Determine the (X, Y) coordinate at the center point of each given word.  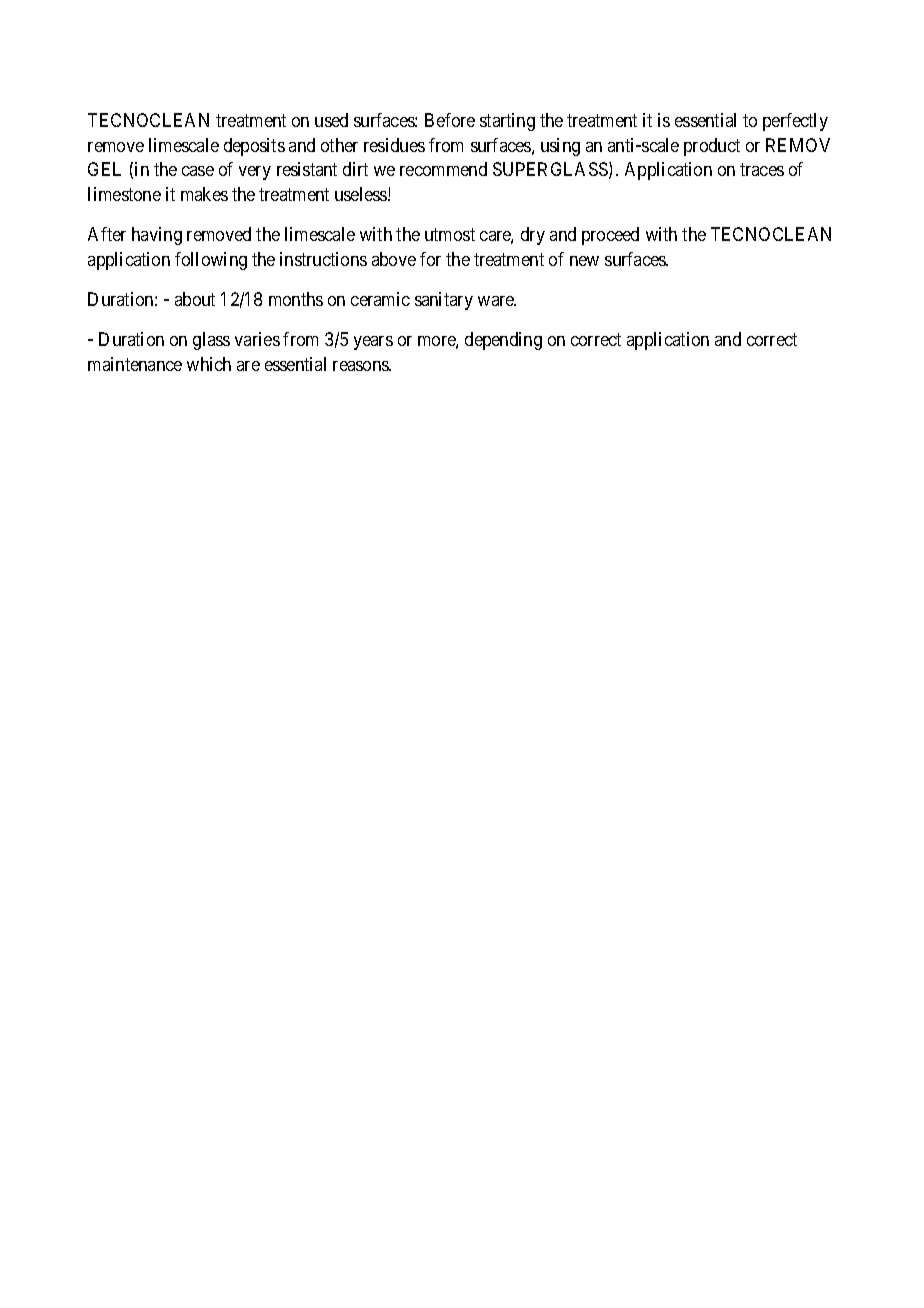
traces (762, 170)
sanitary (444, 301)
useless (362, 194)
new (584, 261)
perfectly (795, 122)
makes (204, 194)
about (195, 299)
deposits (254, 147)
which (209, 364)
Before (450, 120)
